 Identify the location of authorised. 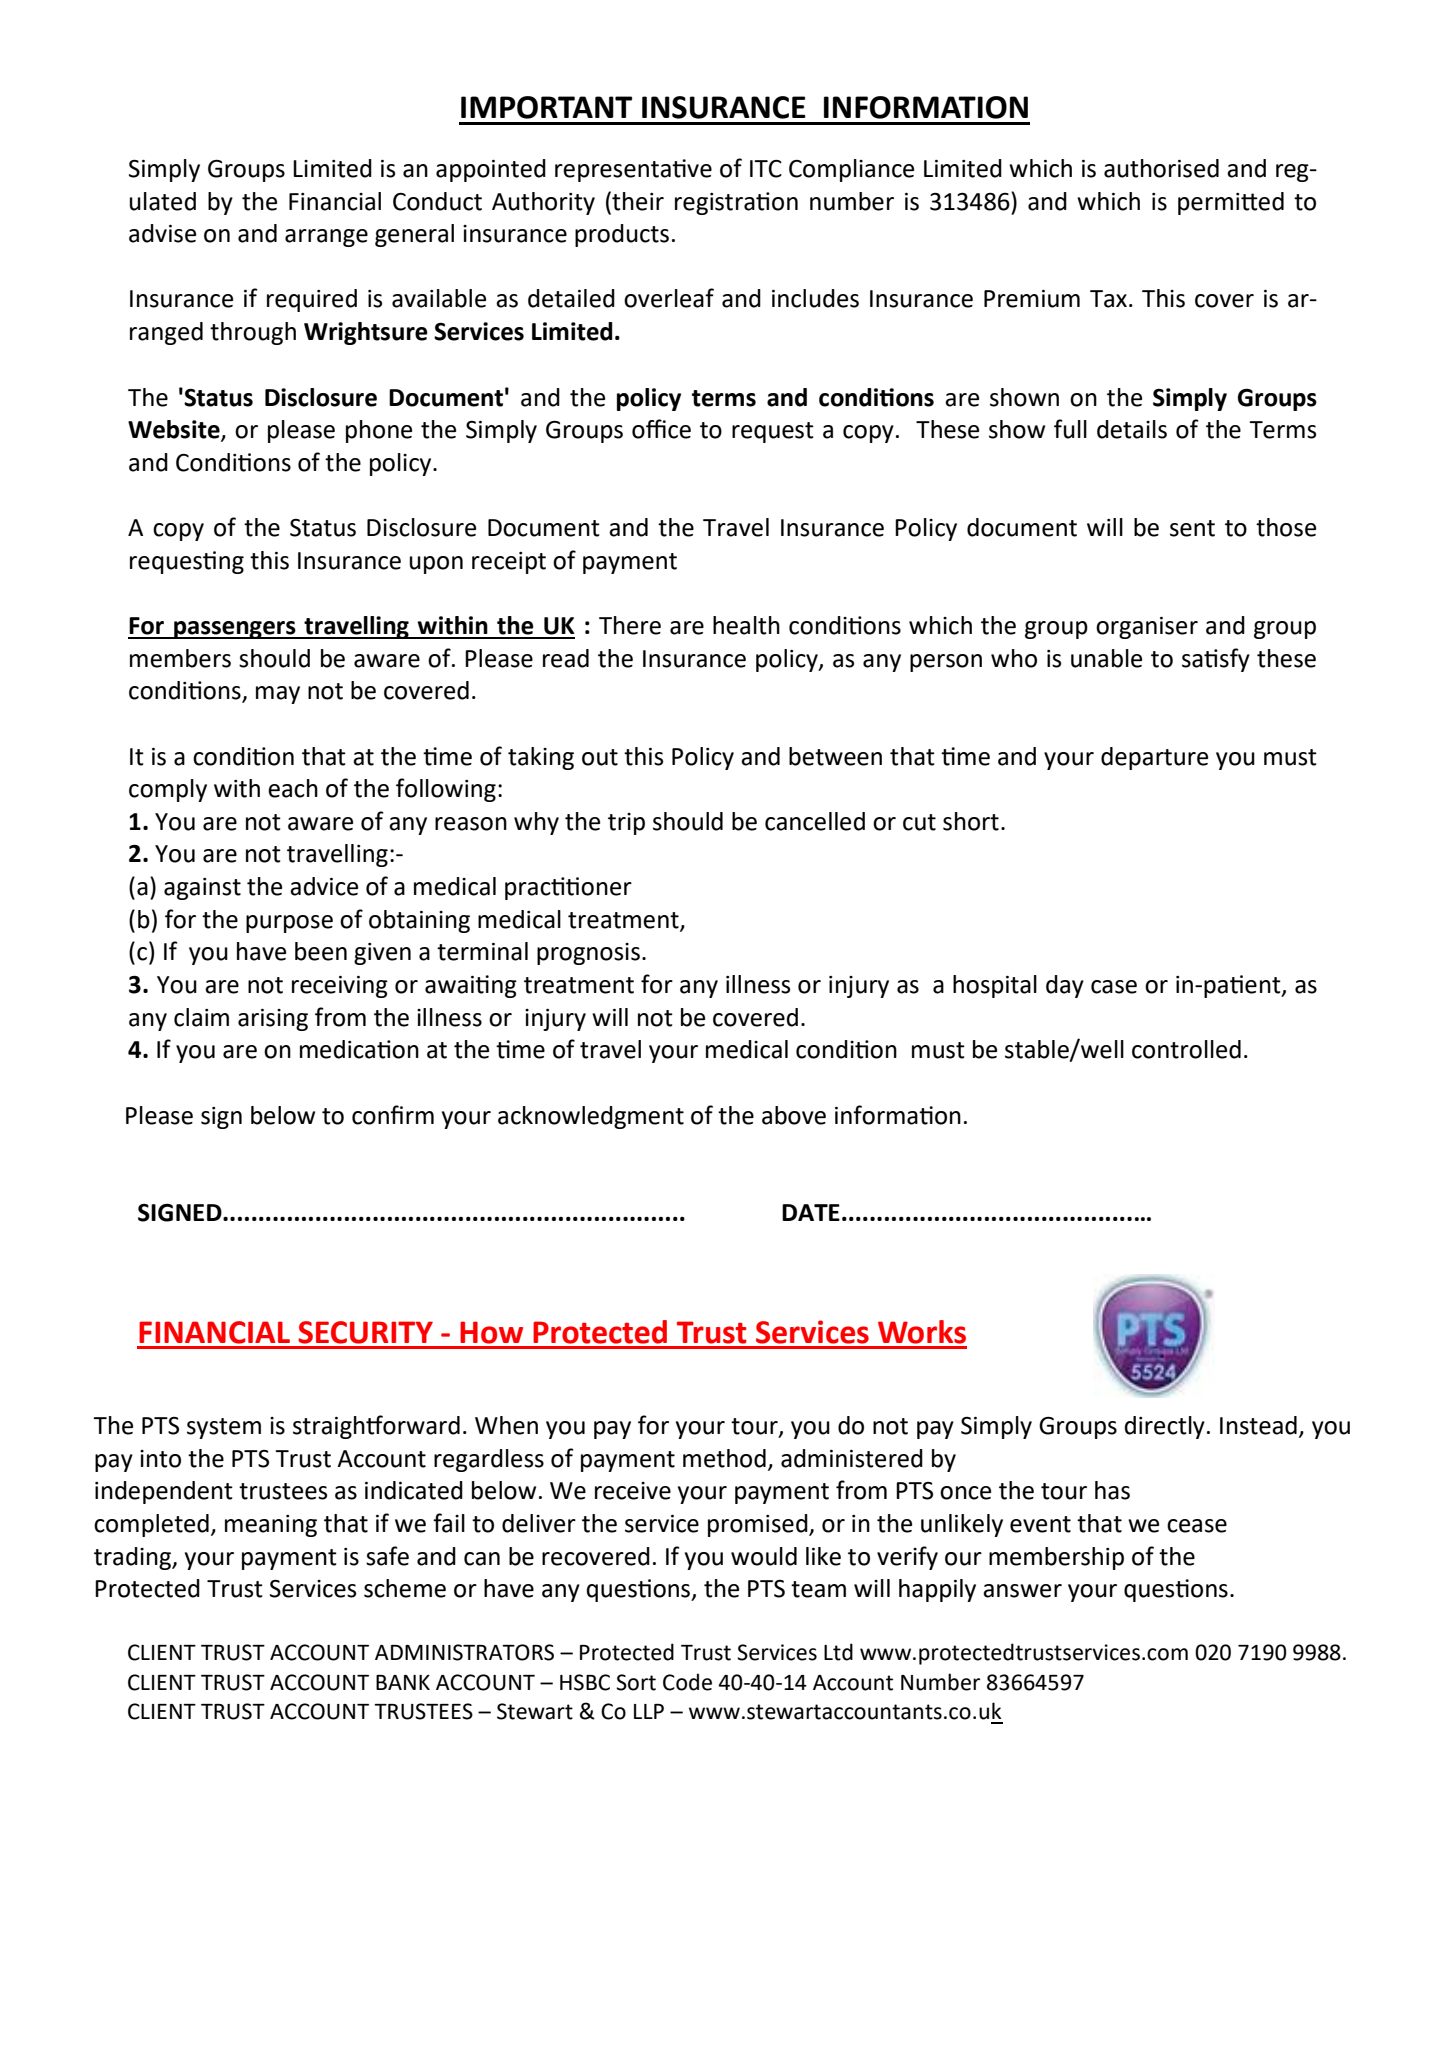
(1161, 168).
